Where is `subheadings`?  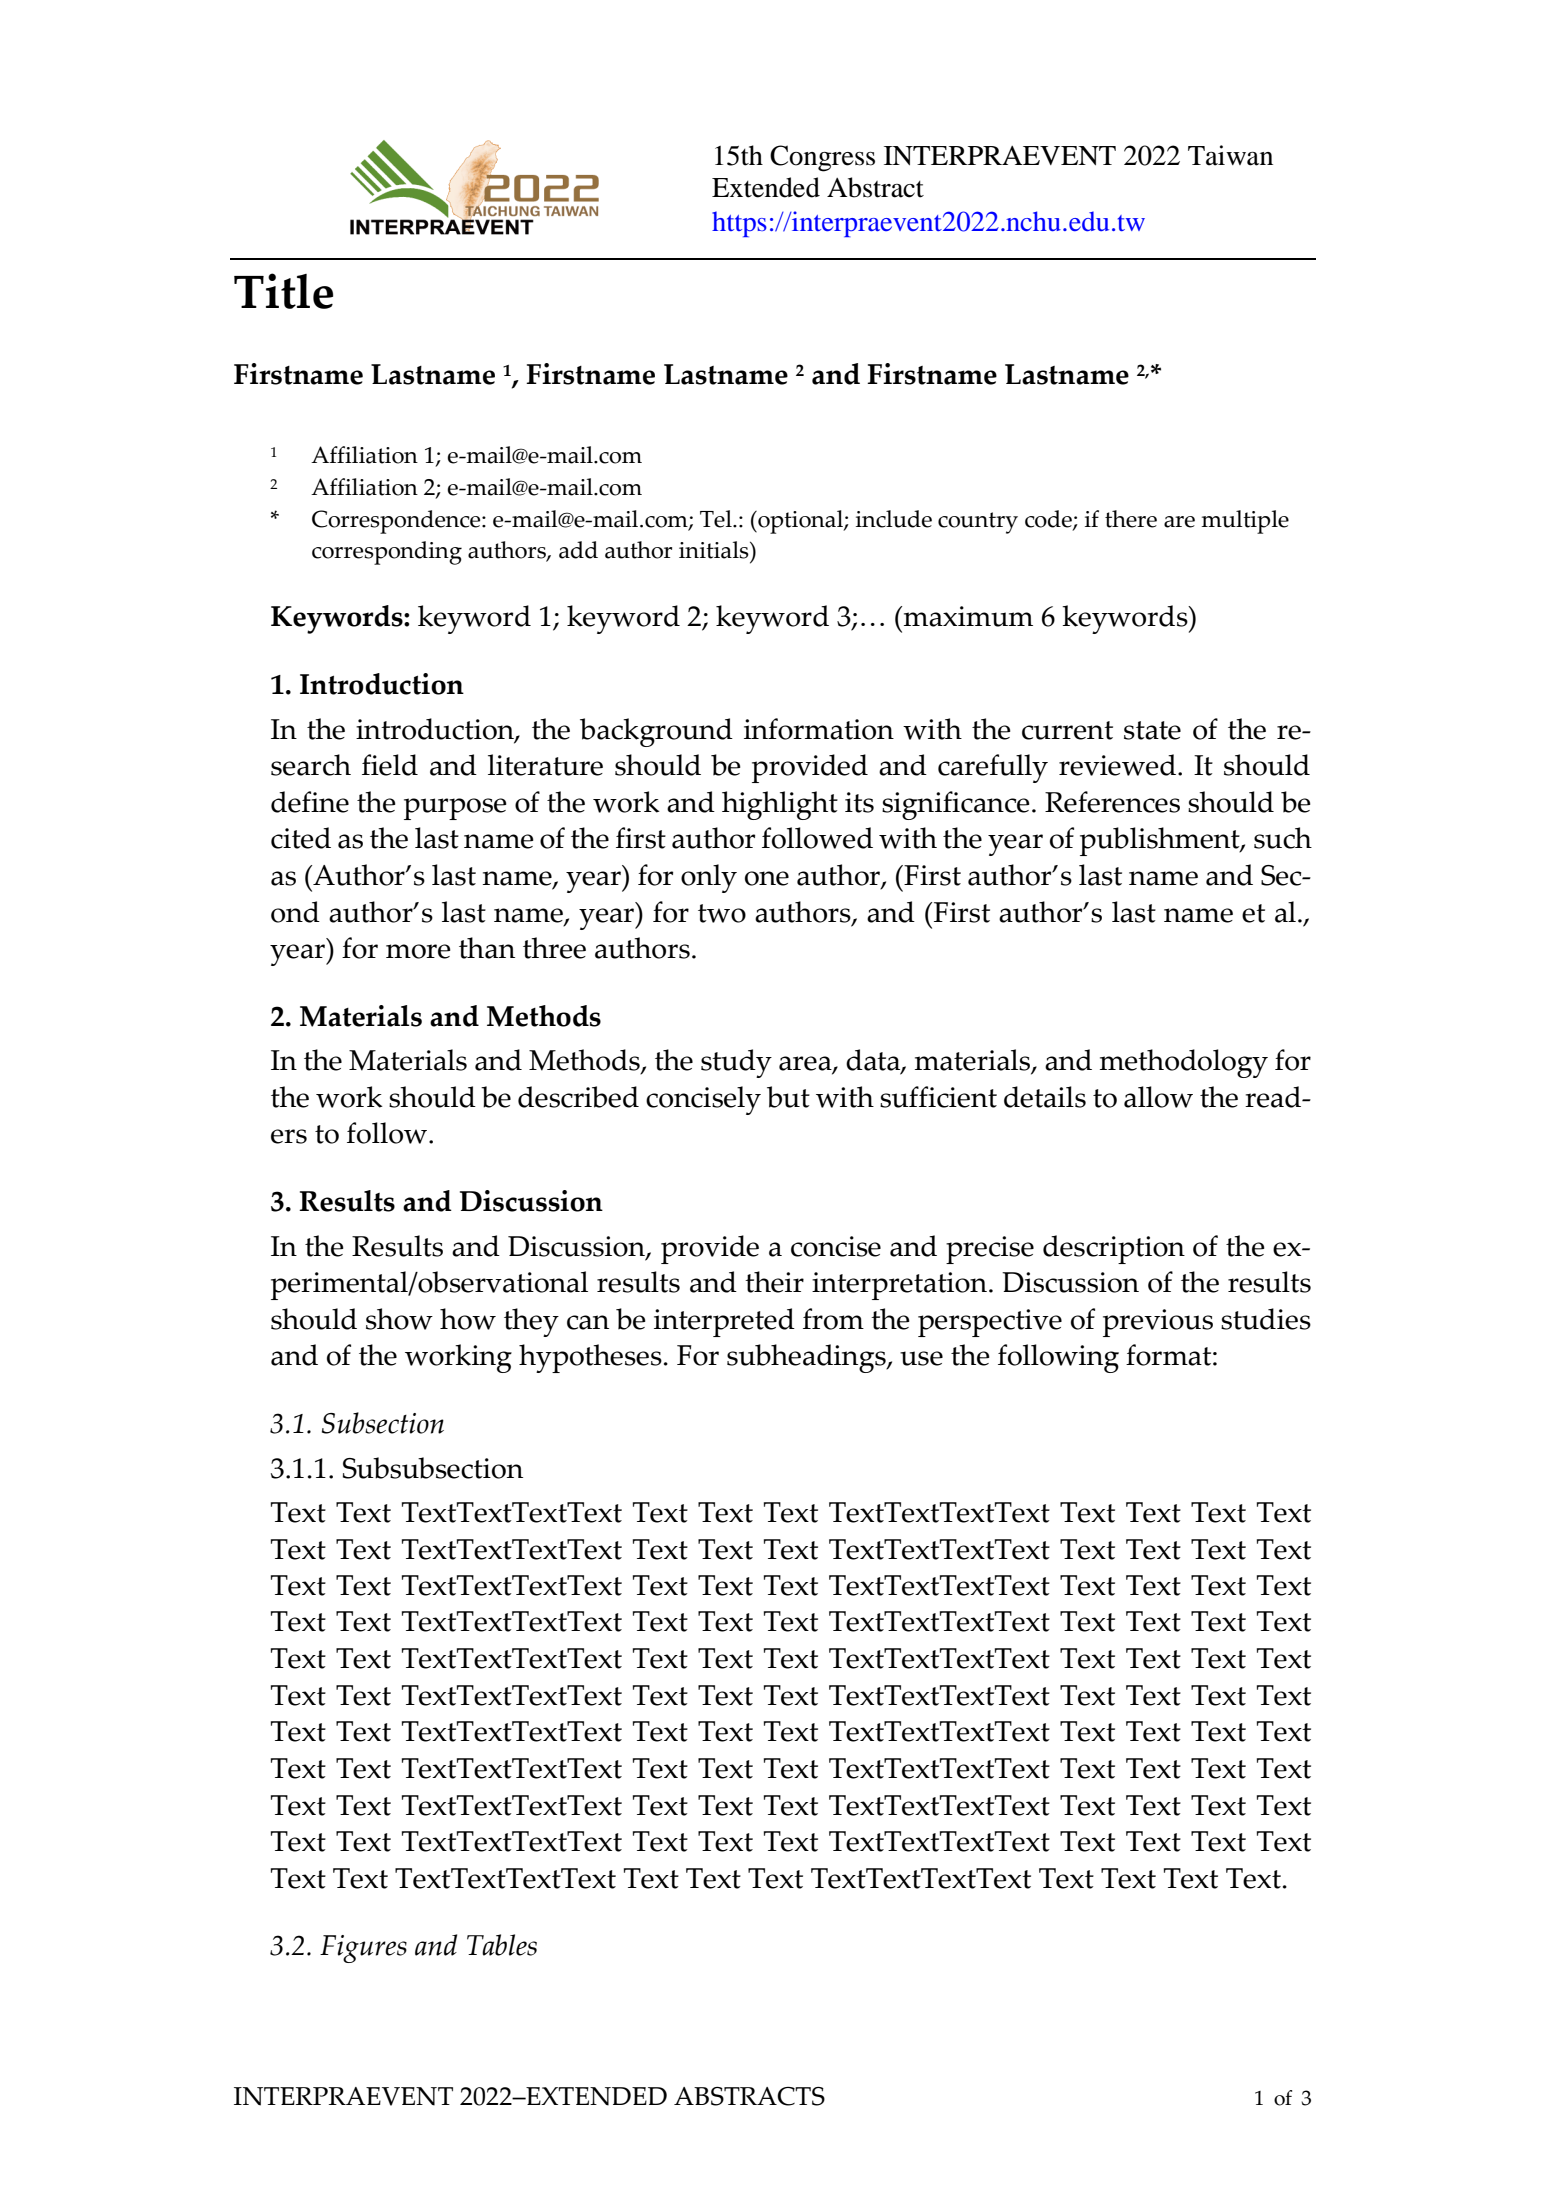
subheadings is located at coordinates (807, 1358).
